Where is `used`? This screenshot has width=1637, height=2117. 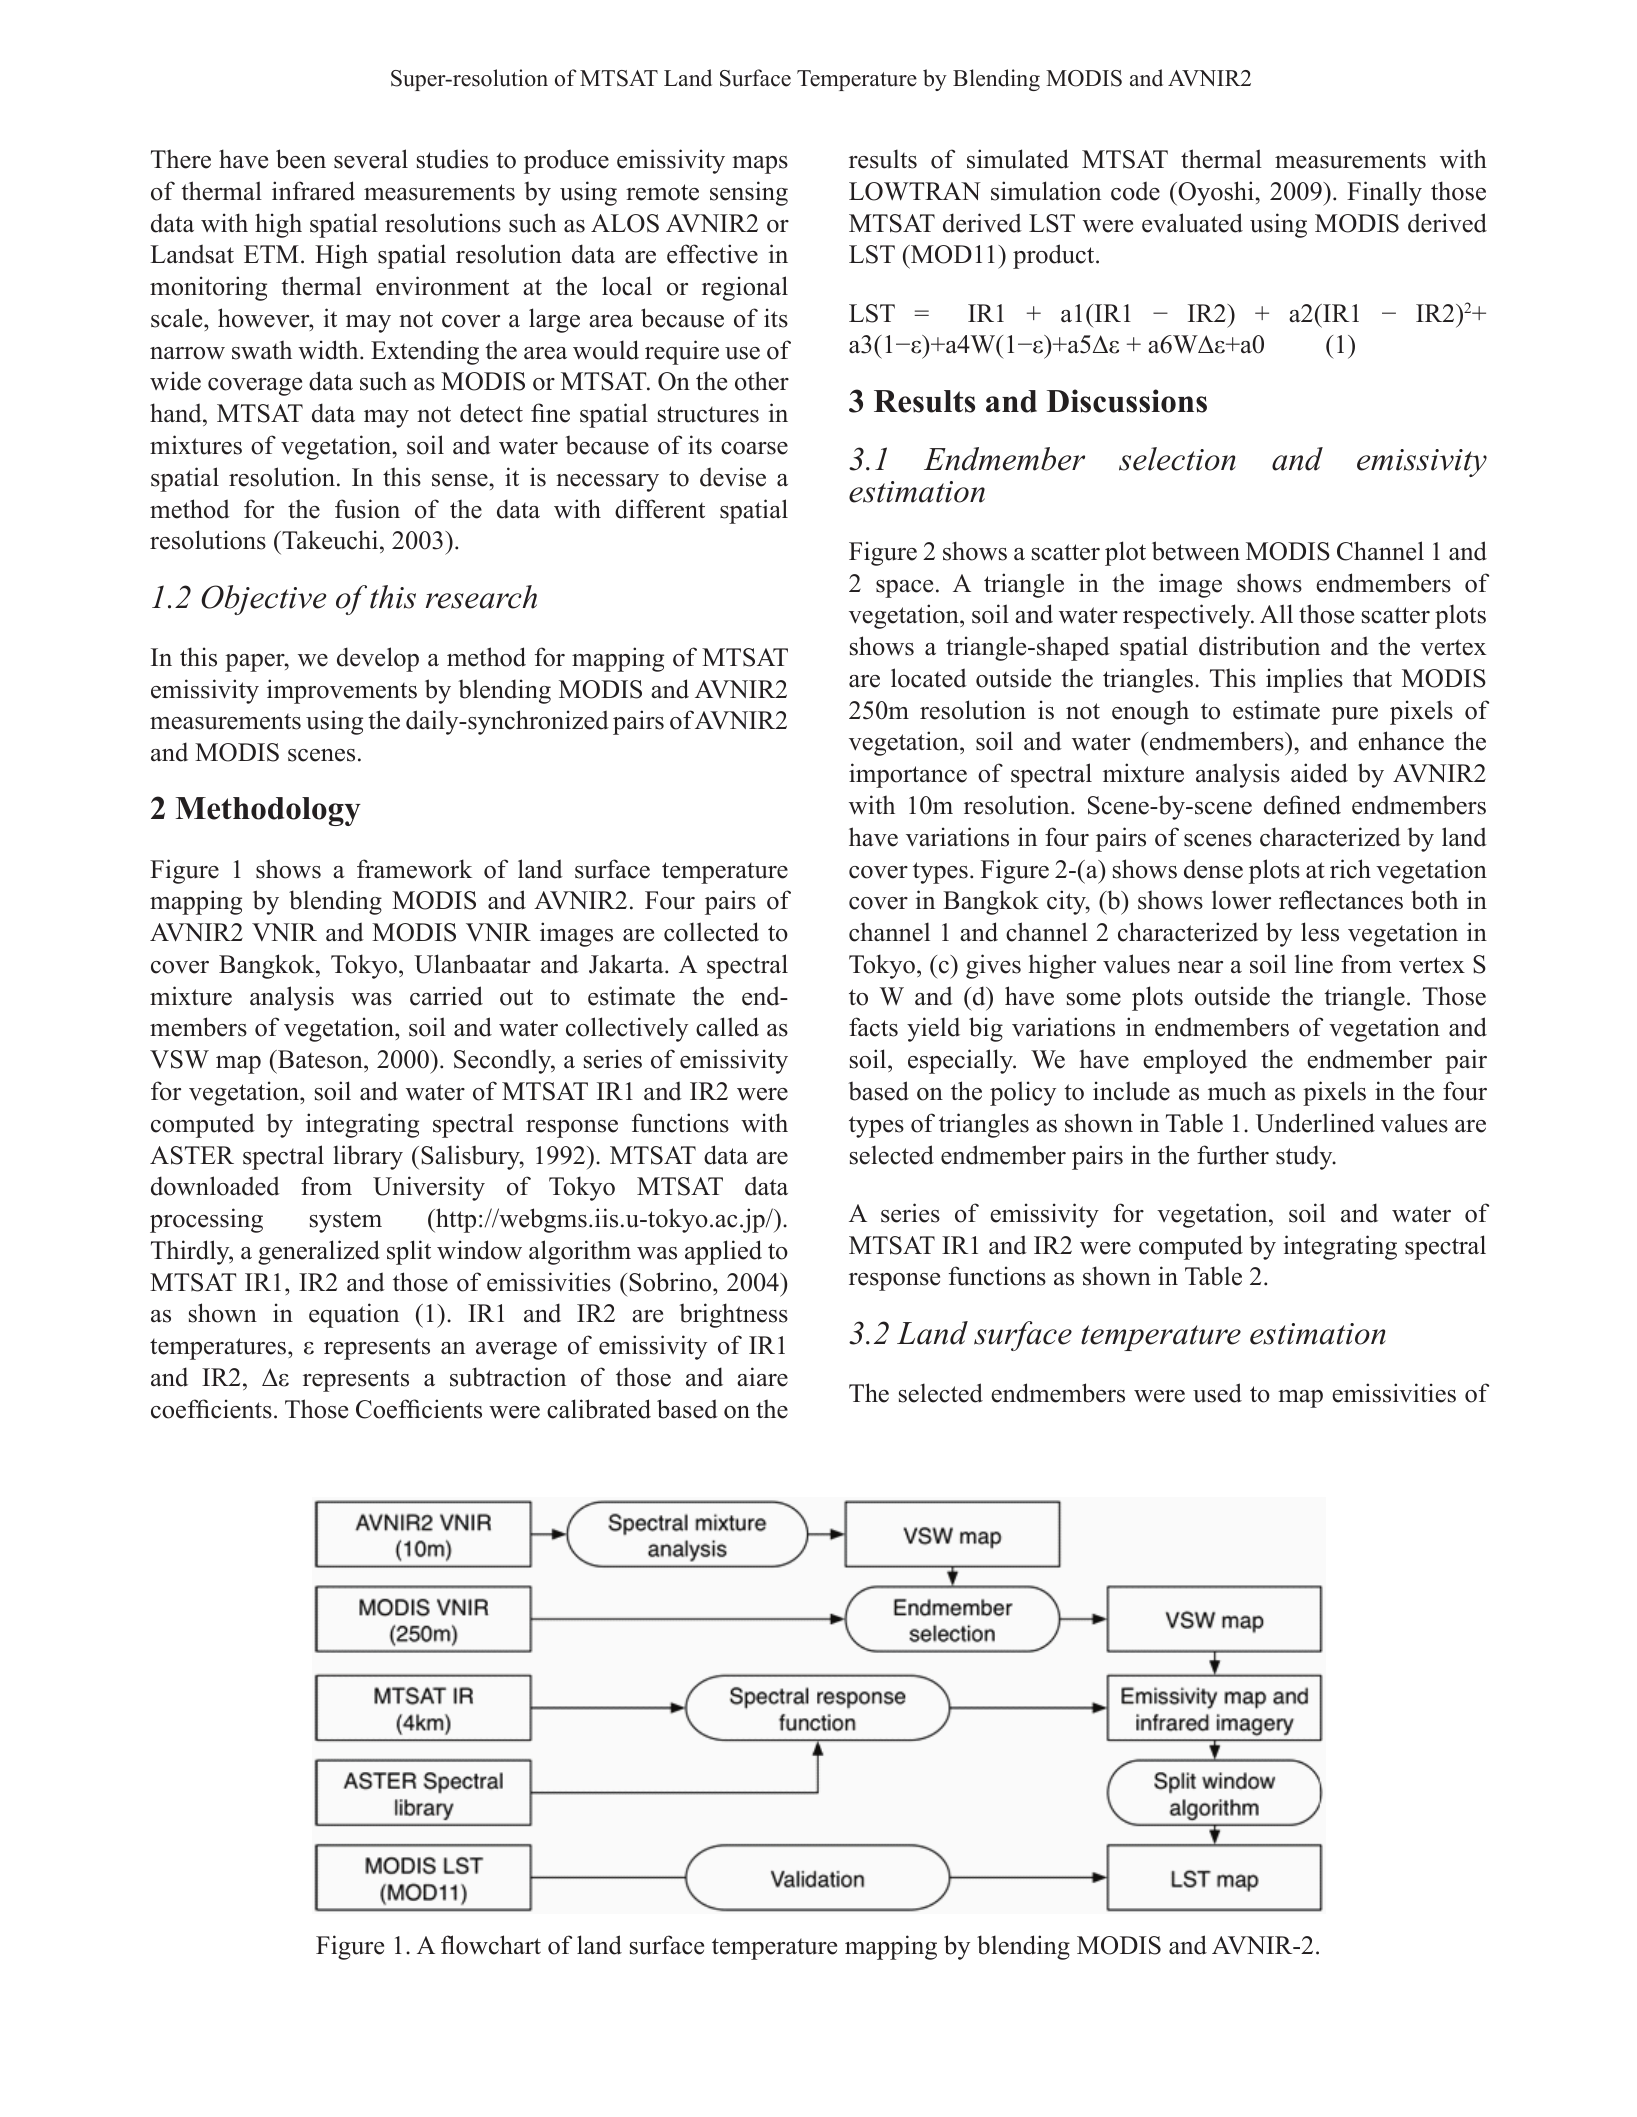 used is located at coordinates (1217, 1393).
